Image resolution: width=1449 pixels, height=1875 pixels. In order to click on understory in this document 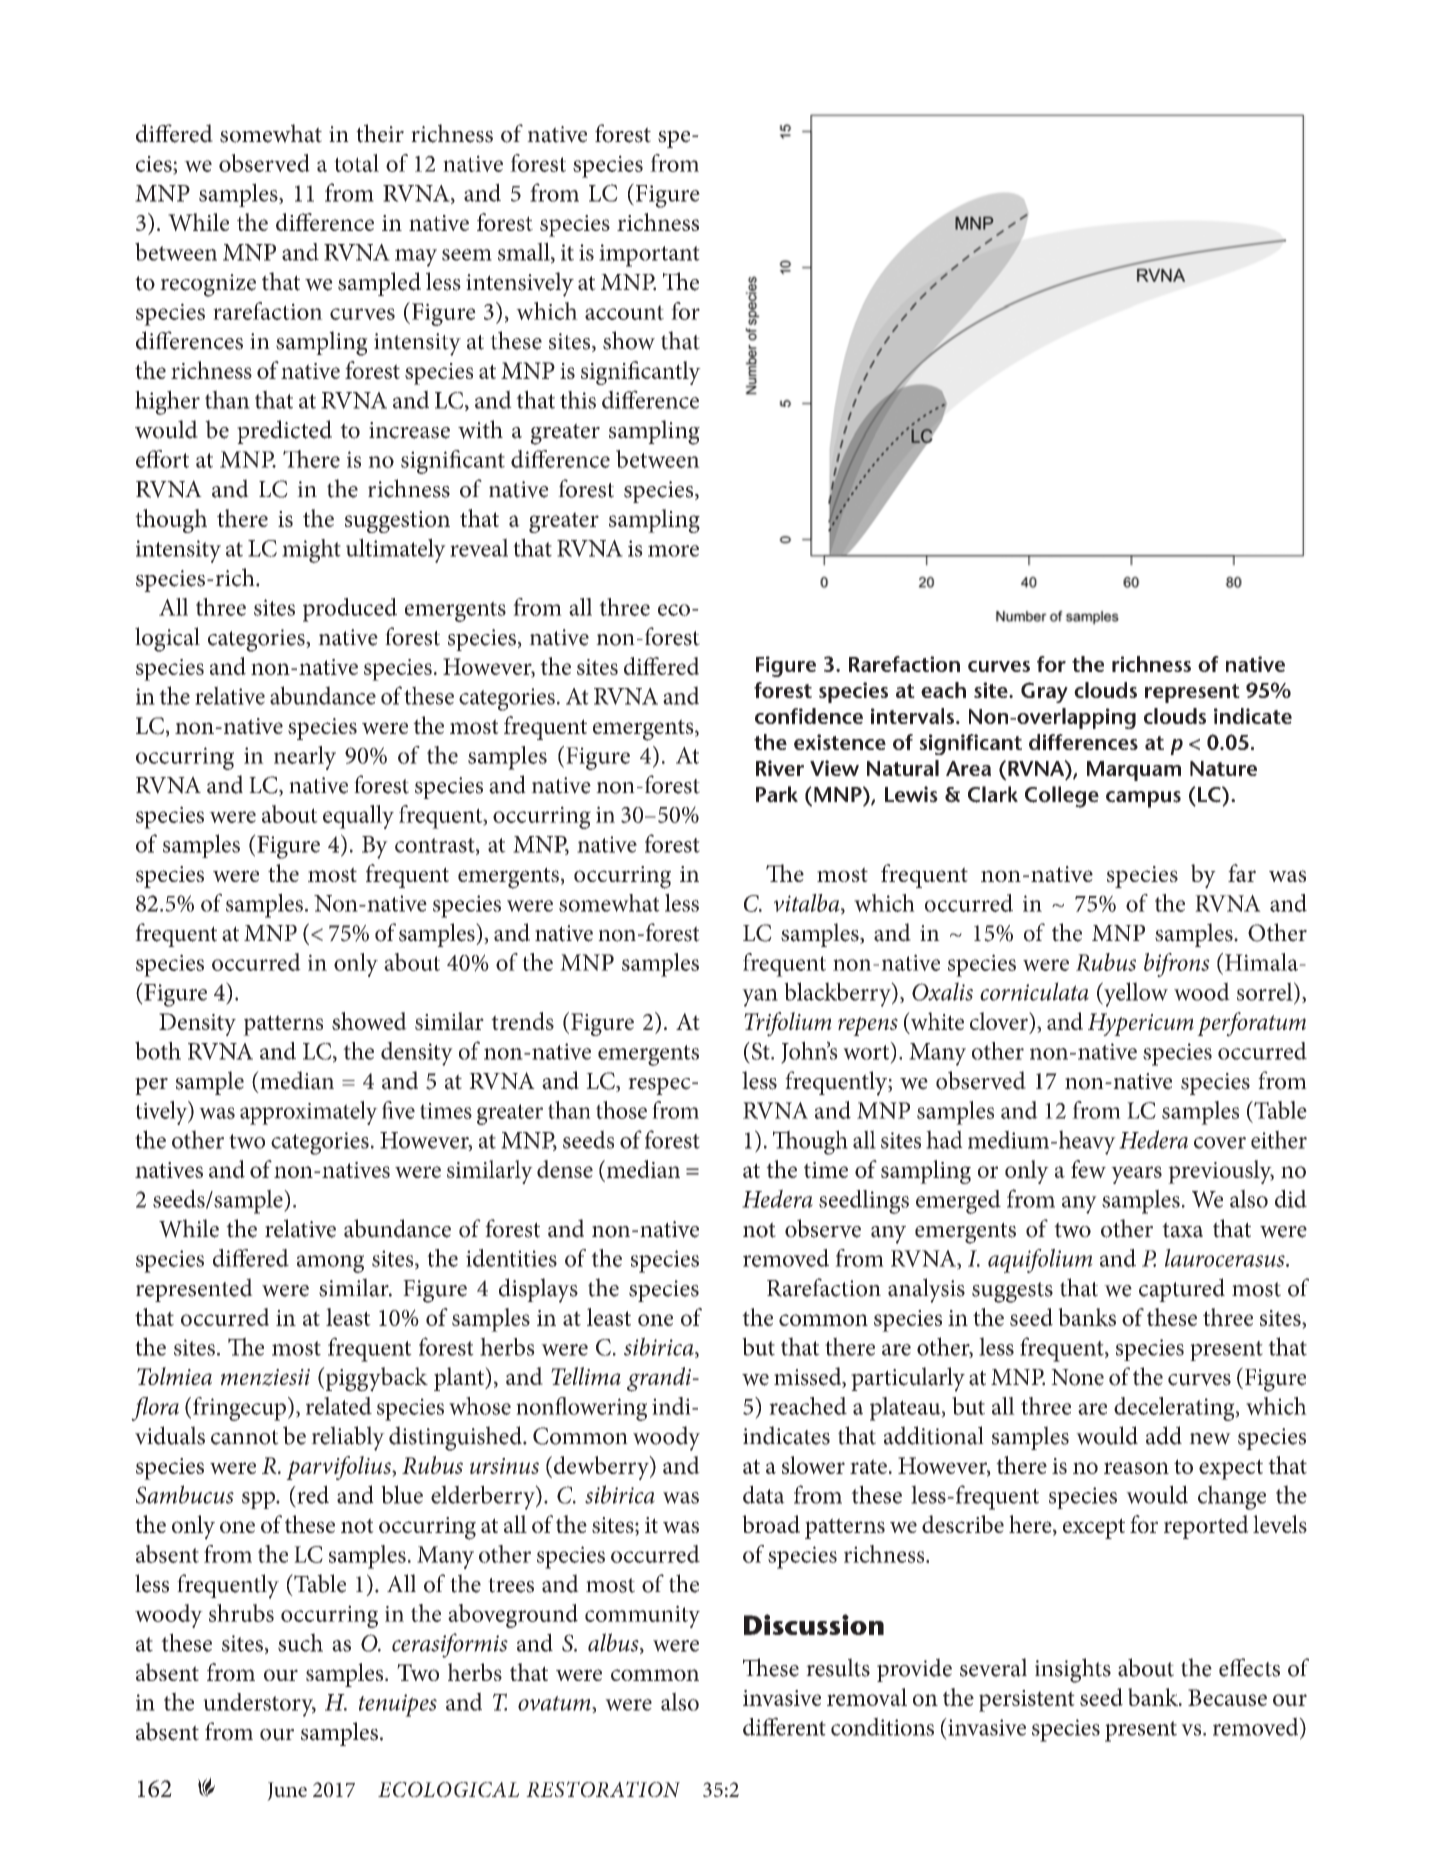, I will do `click(259, 1705)`.
